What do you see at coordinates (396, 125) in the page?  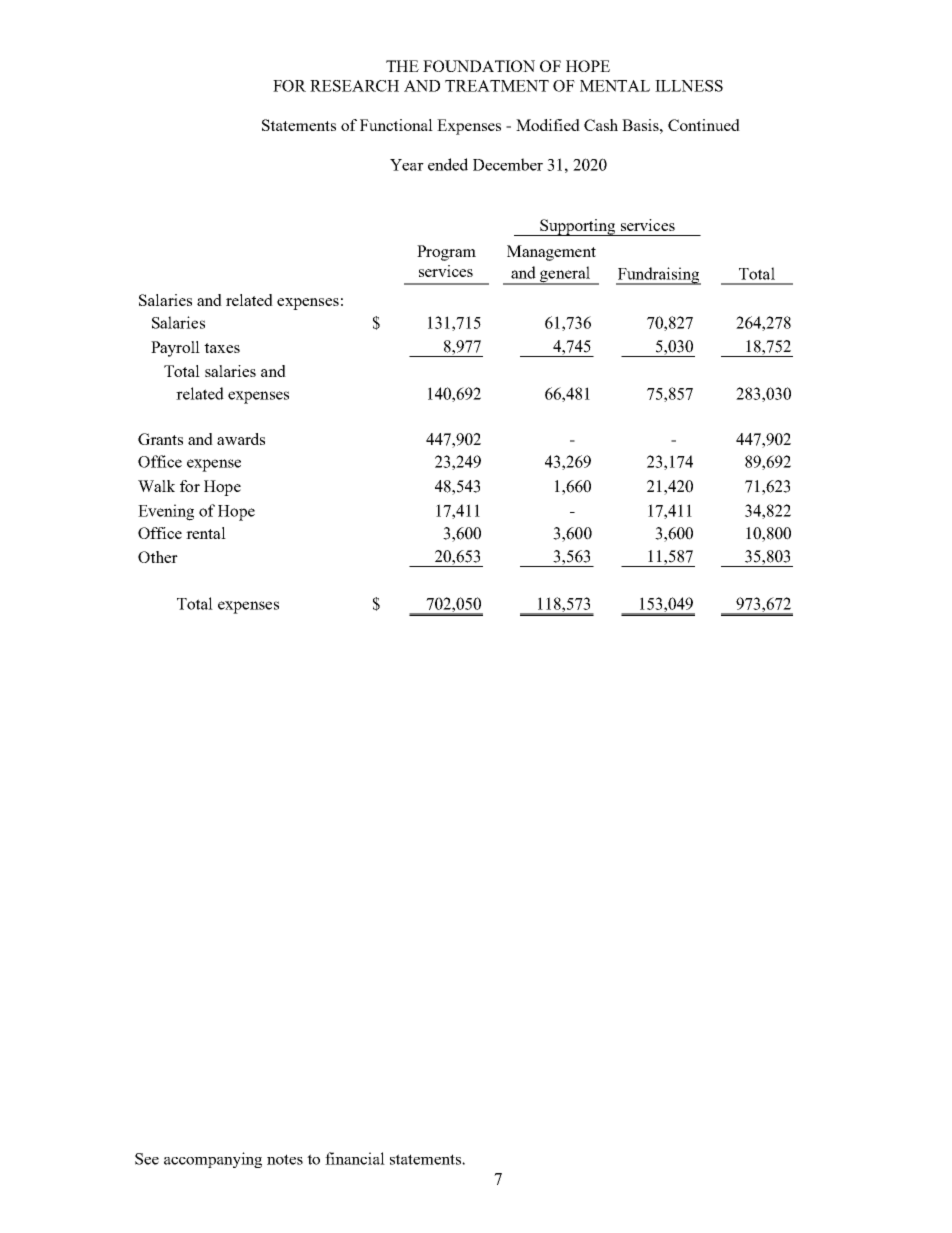 I see `Functional` at bounding box center [396, 125].
